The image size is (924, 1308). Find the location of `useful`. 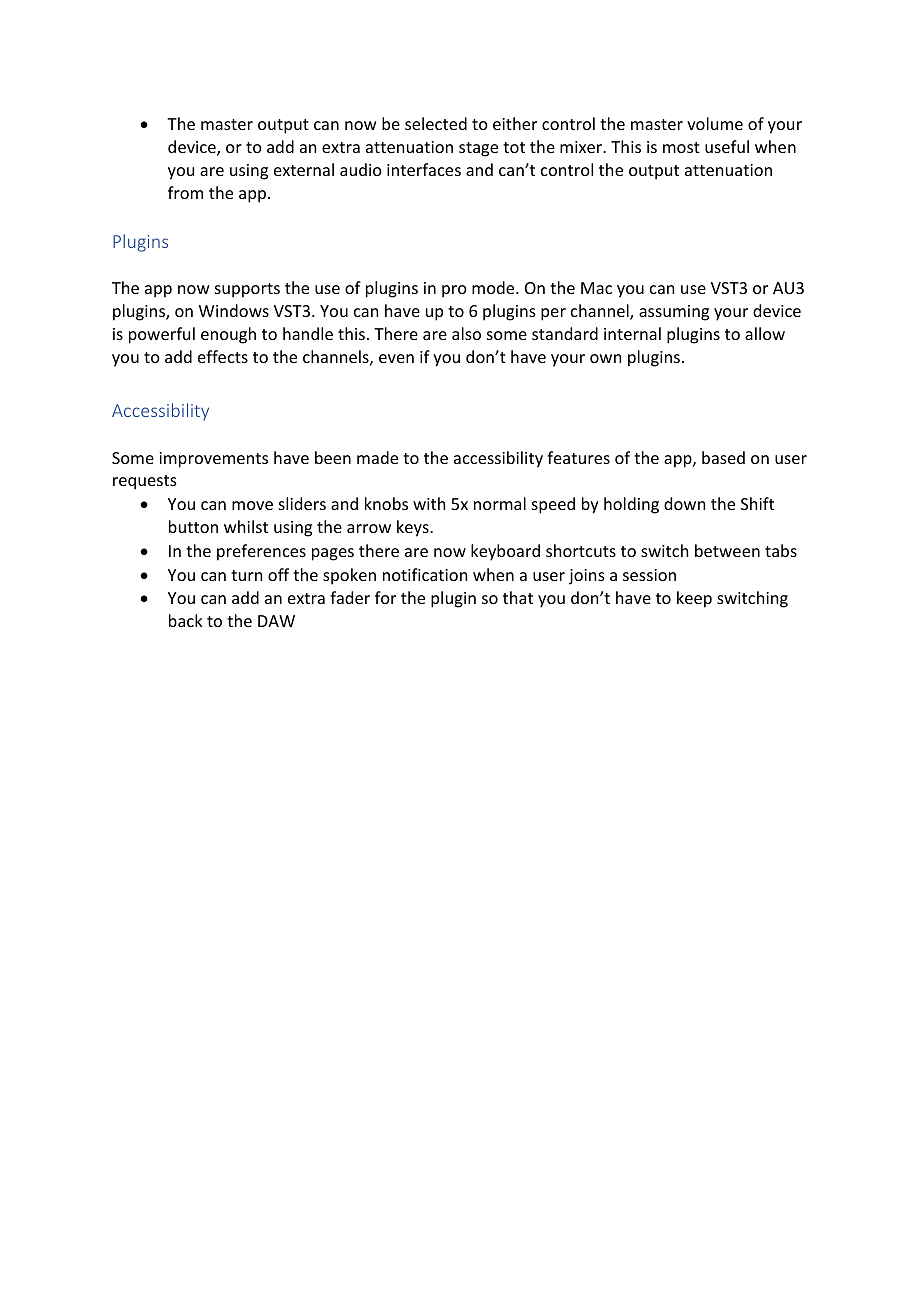

useful is located at coordinates (727, 146).
